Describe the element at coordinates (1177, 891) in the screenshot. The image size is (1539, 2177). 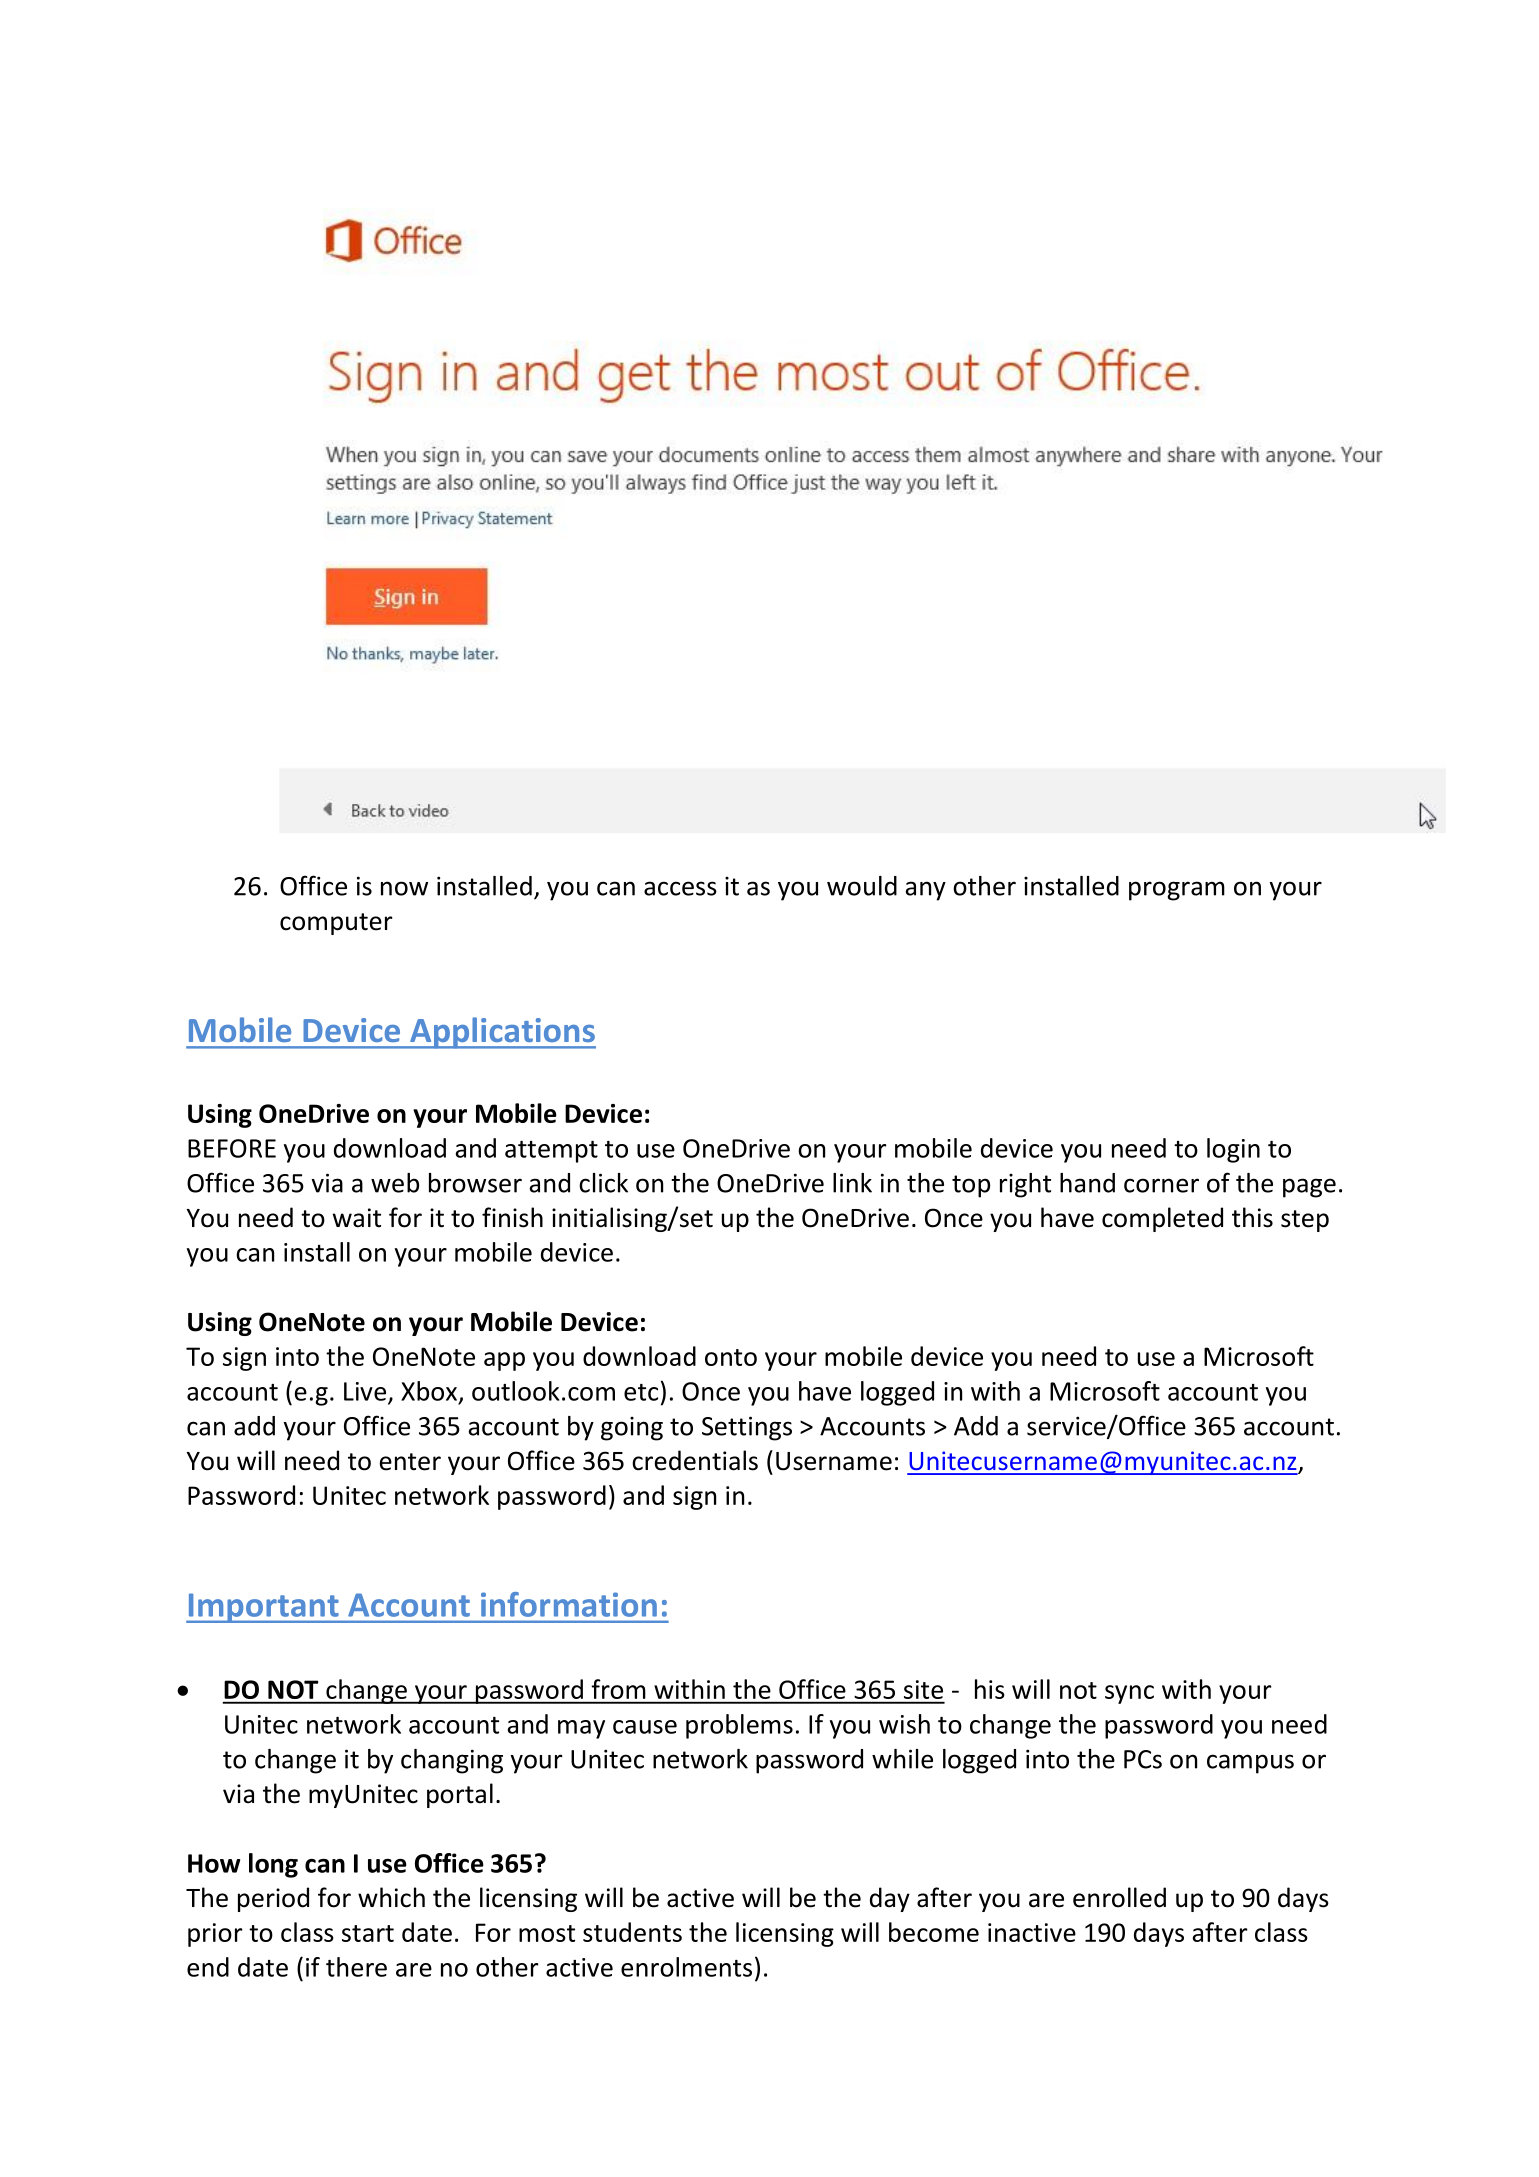
I see `program` at that location.
